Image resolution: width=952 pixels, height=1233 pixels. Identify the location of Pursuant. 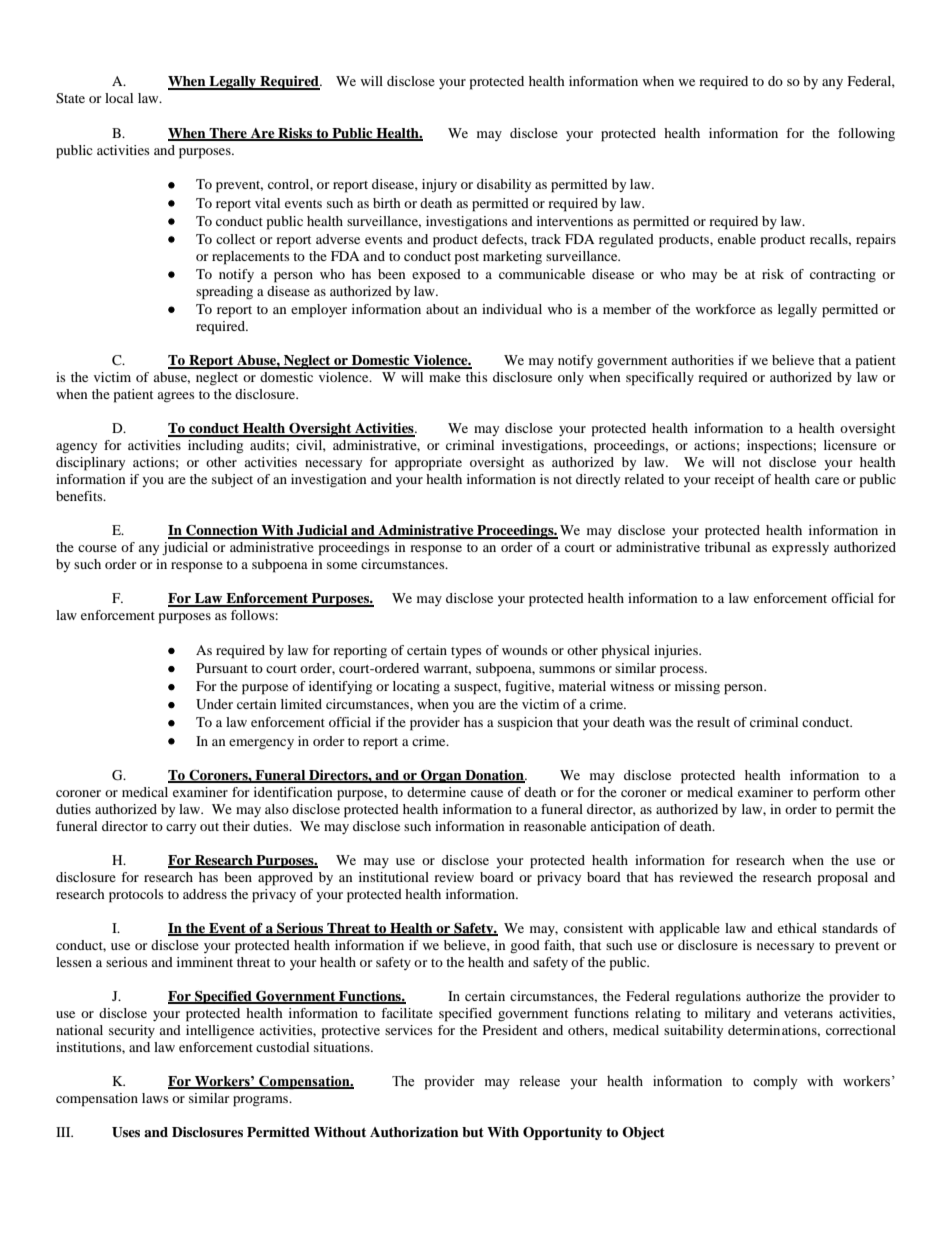
(222, 668).
